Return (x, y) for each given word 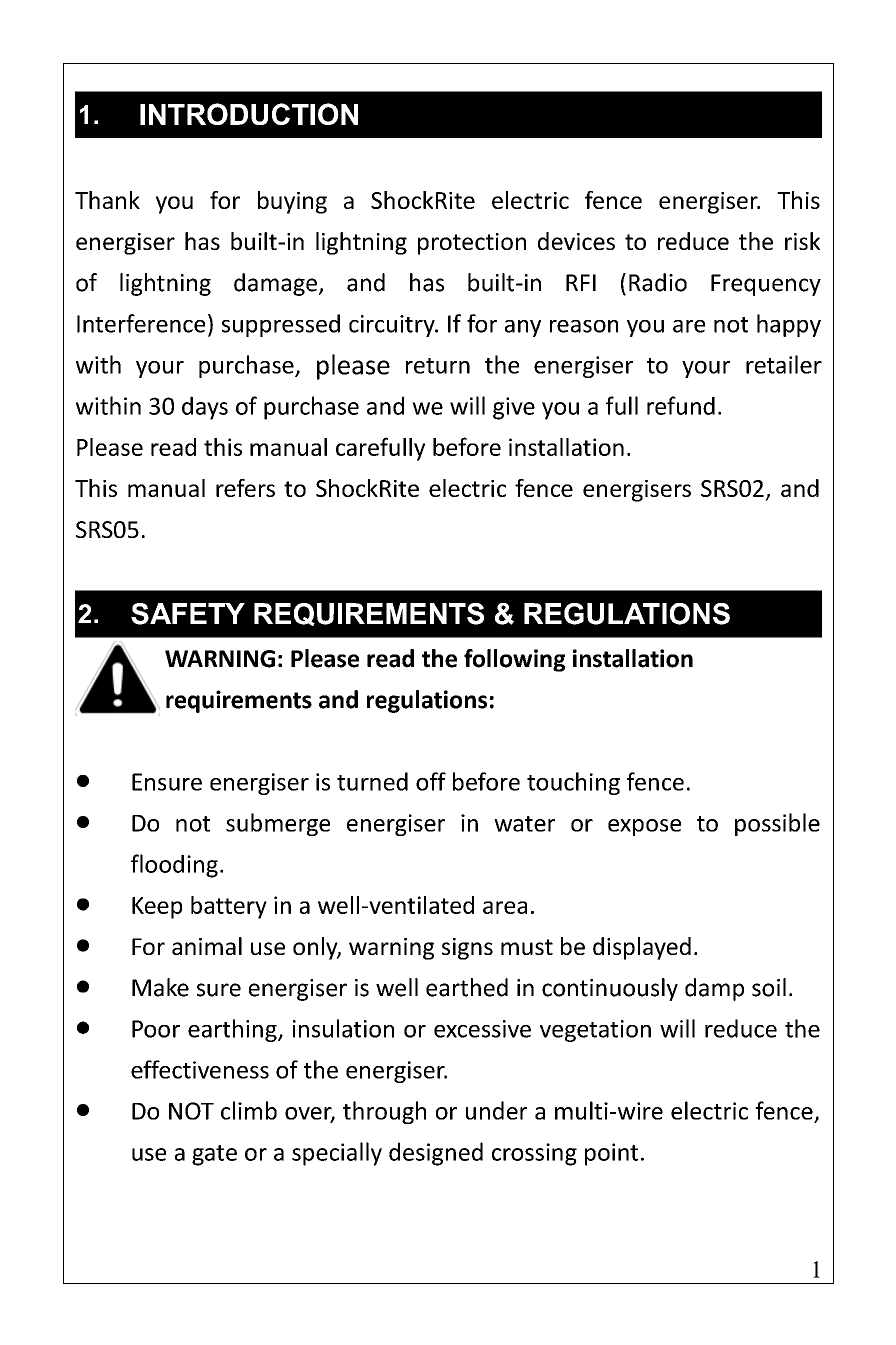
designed (436, 1154)
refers (245, 488)
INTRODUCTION (249, 114)
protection (472, 244)
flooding (174, 866)
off (431, 781)
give (514, 408)
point (611, 1154)
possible (777, 824)
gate (214, 1155)
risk (802, 241)
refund (681, 405)
